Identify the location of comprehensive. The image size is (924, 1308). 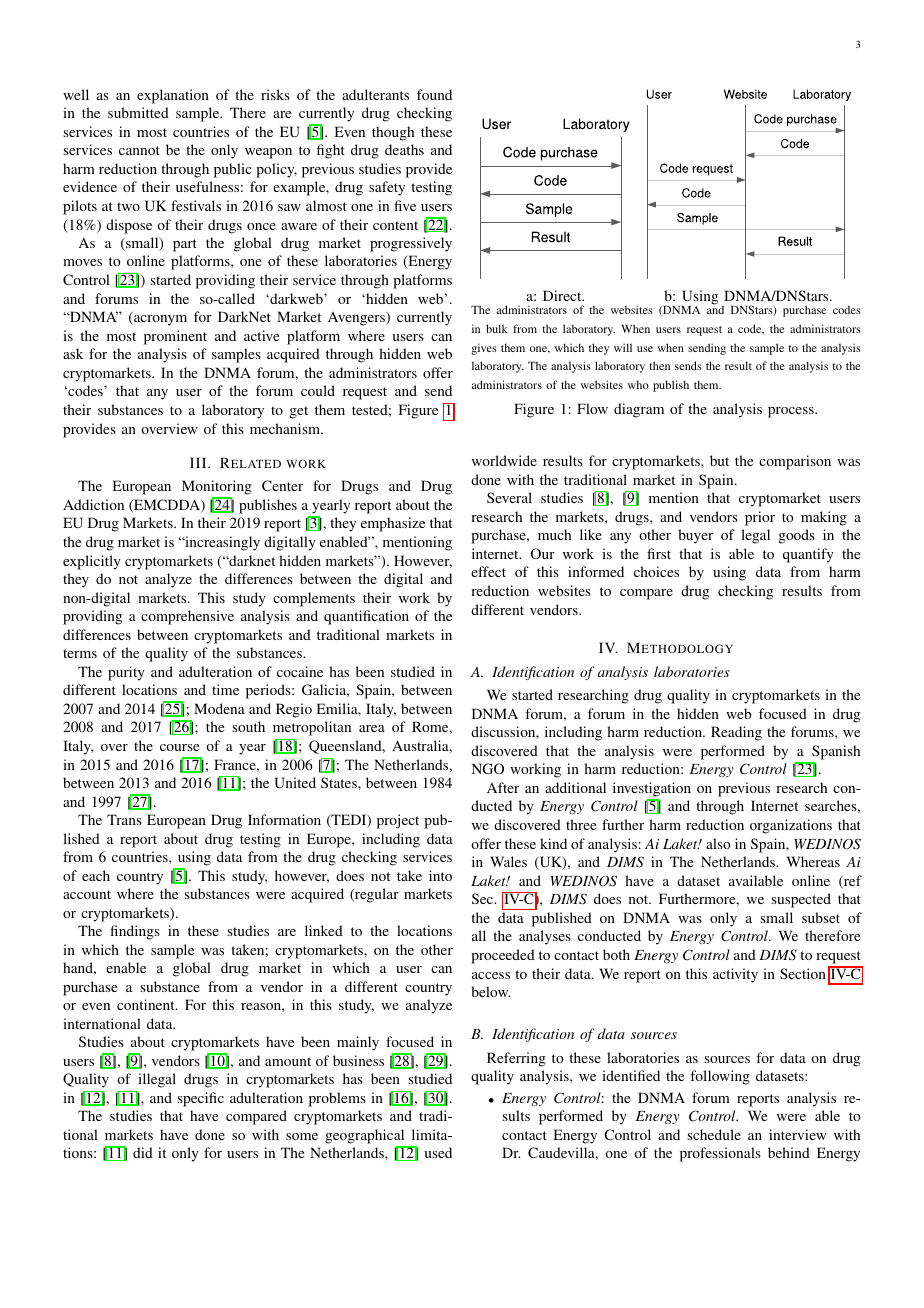
(187, 617).
